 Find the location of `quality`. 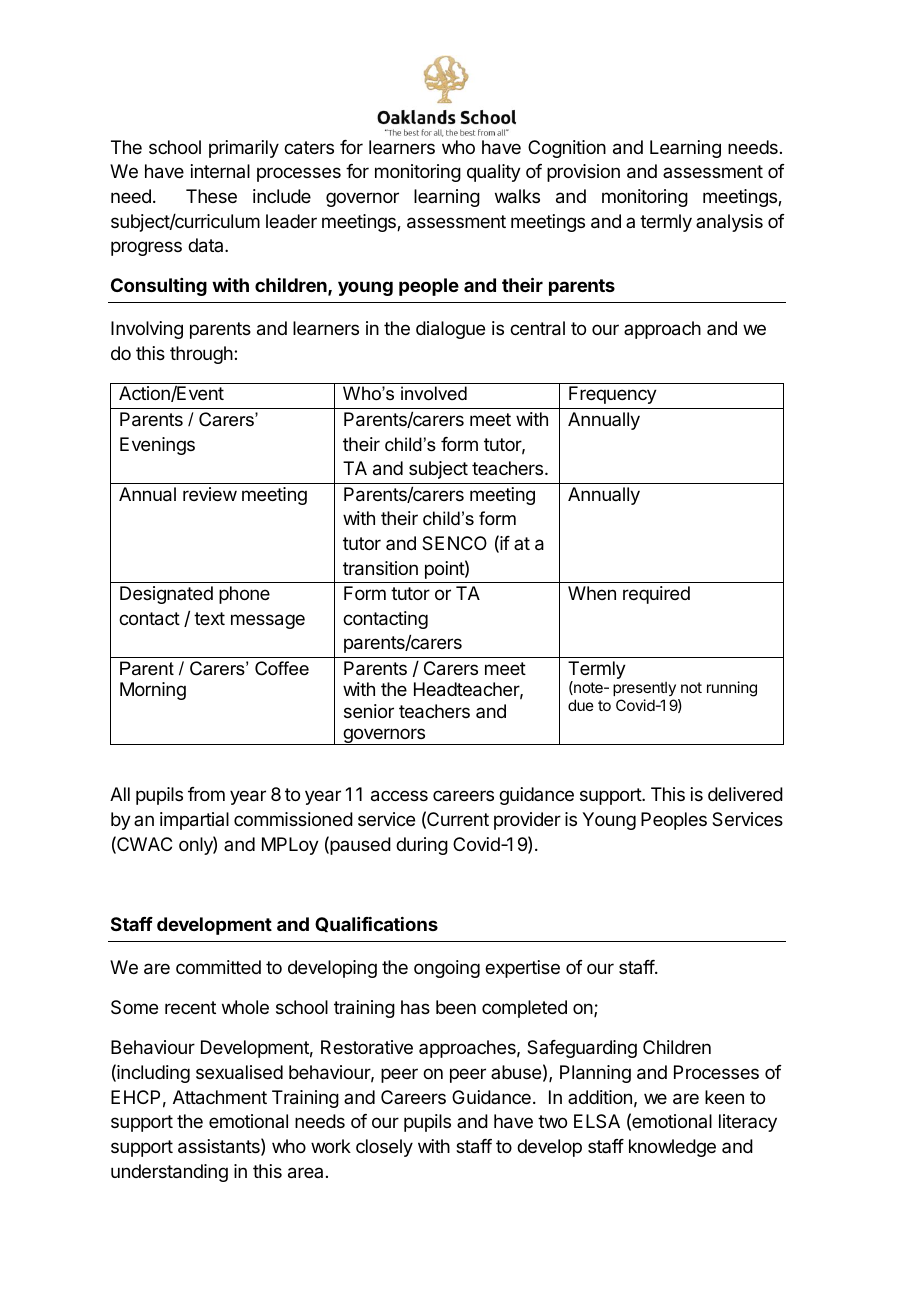

quality is located at coordinates (494, 173).
